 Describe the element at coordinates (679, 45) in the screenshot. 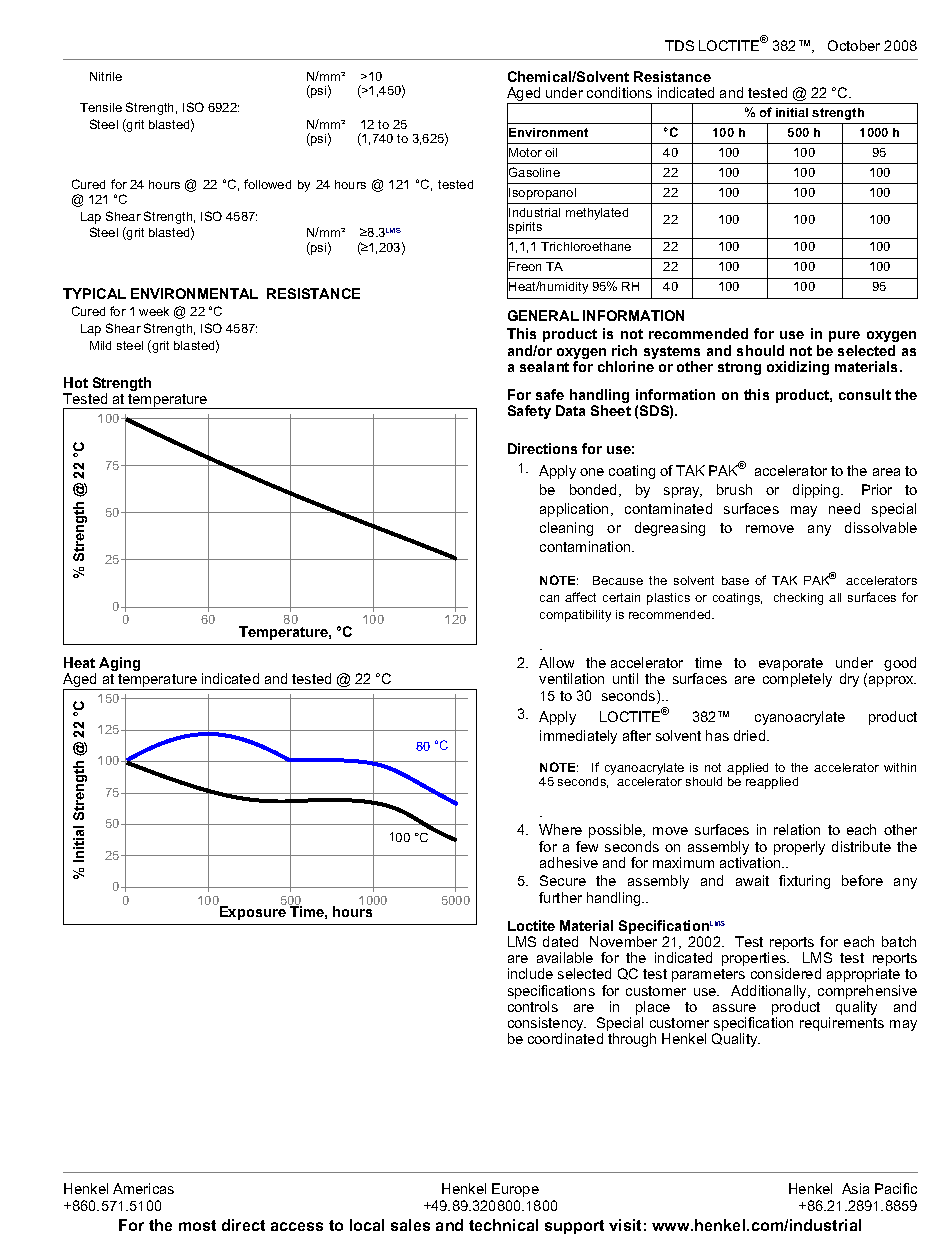

I see `TDS` at that location.
